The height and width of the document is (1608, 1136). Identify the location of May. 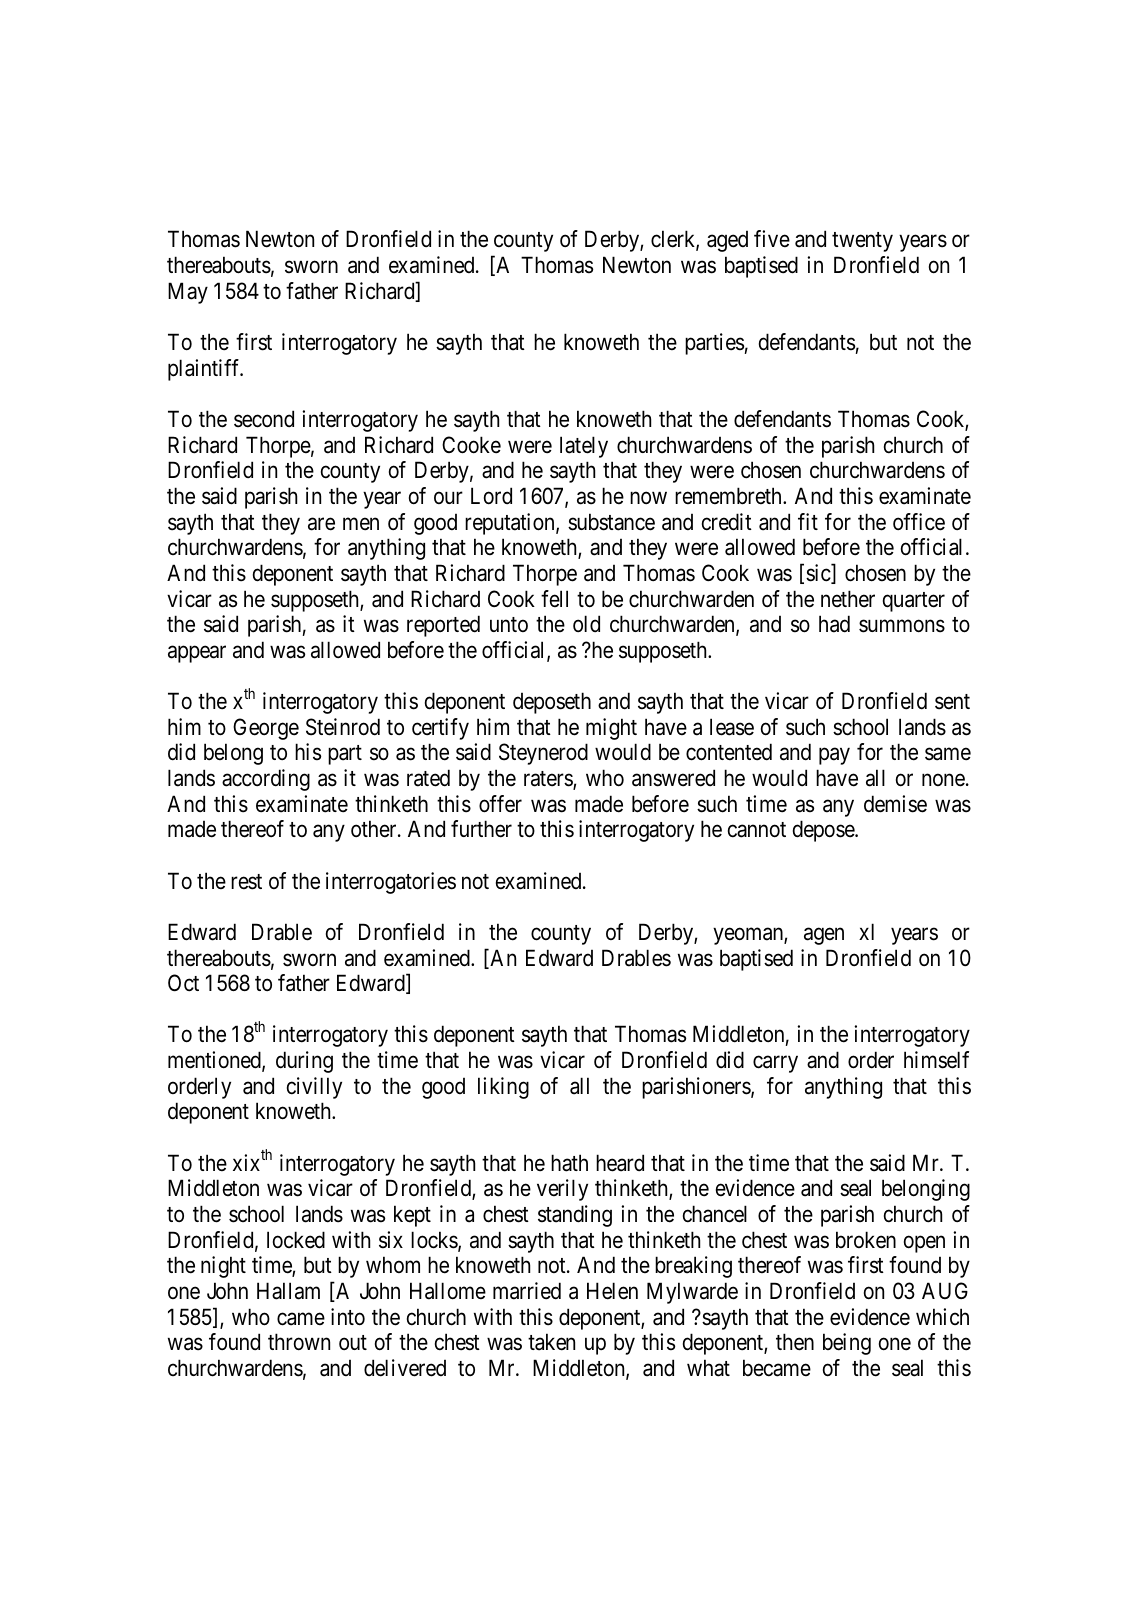
(188, 293).
